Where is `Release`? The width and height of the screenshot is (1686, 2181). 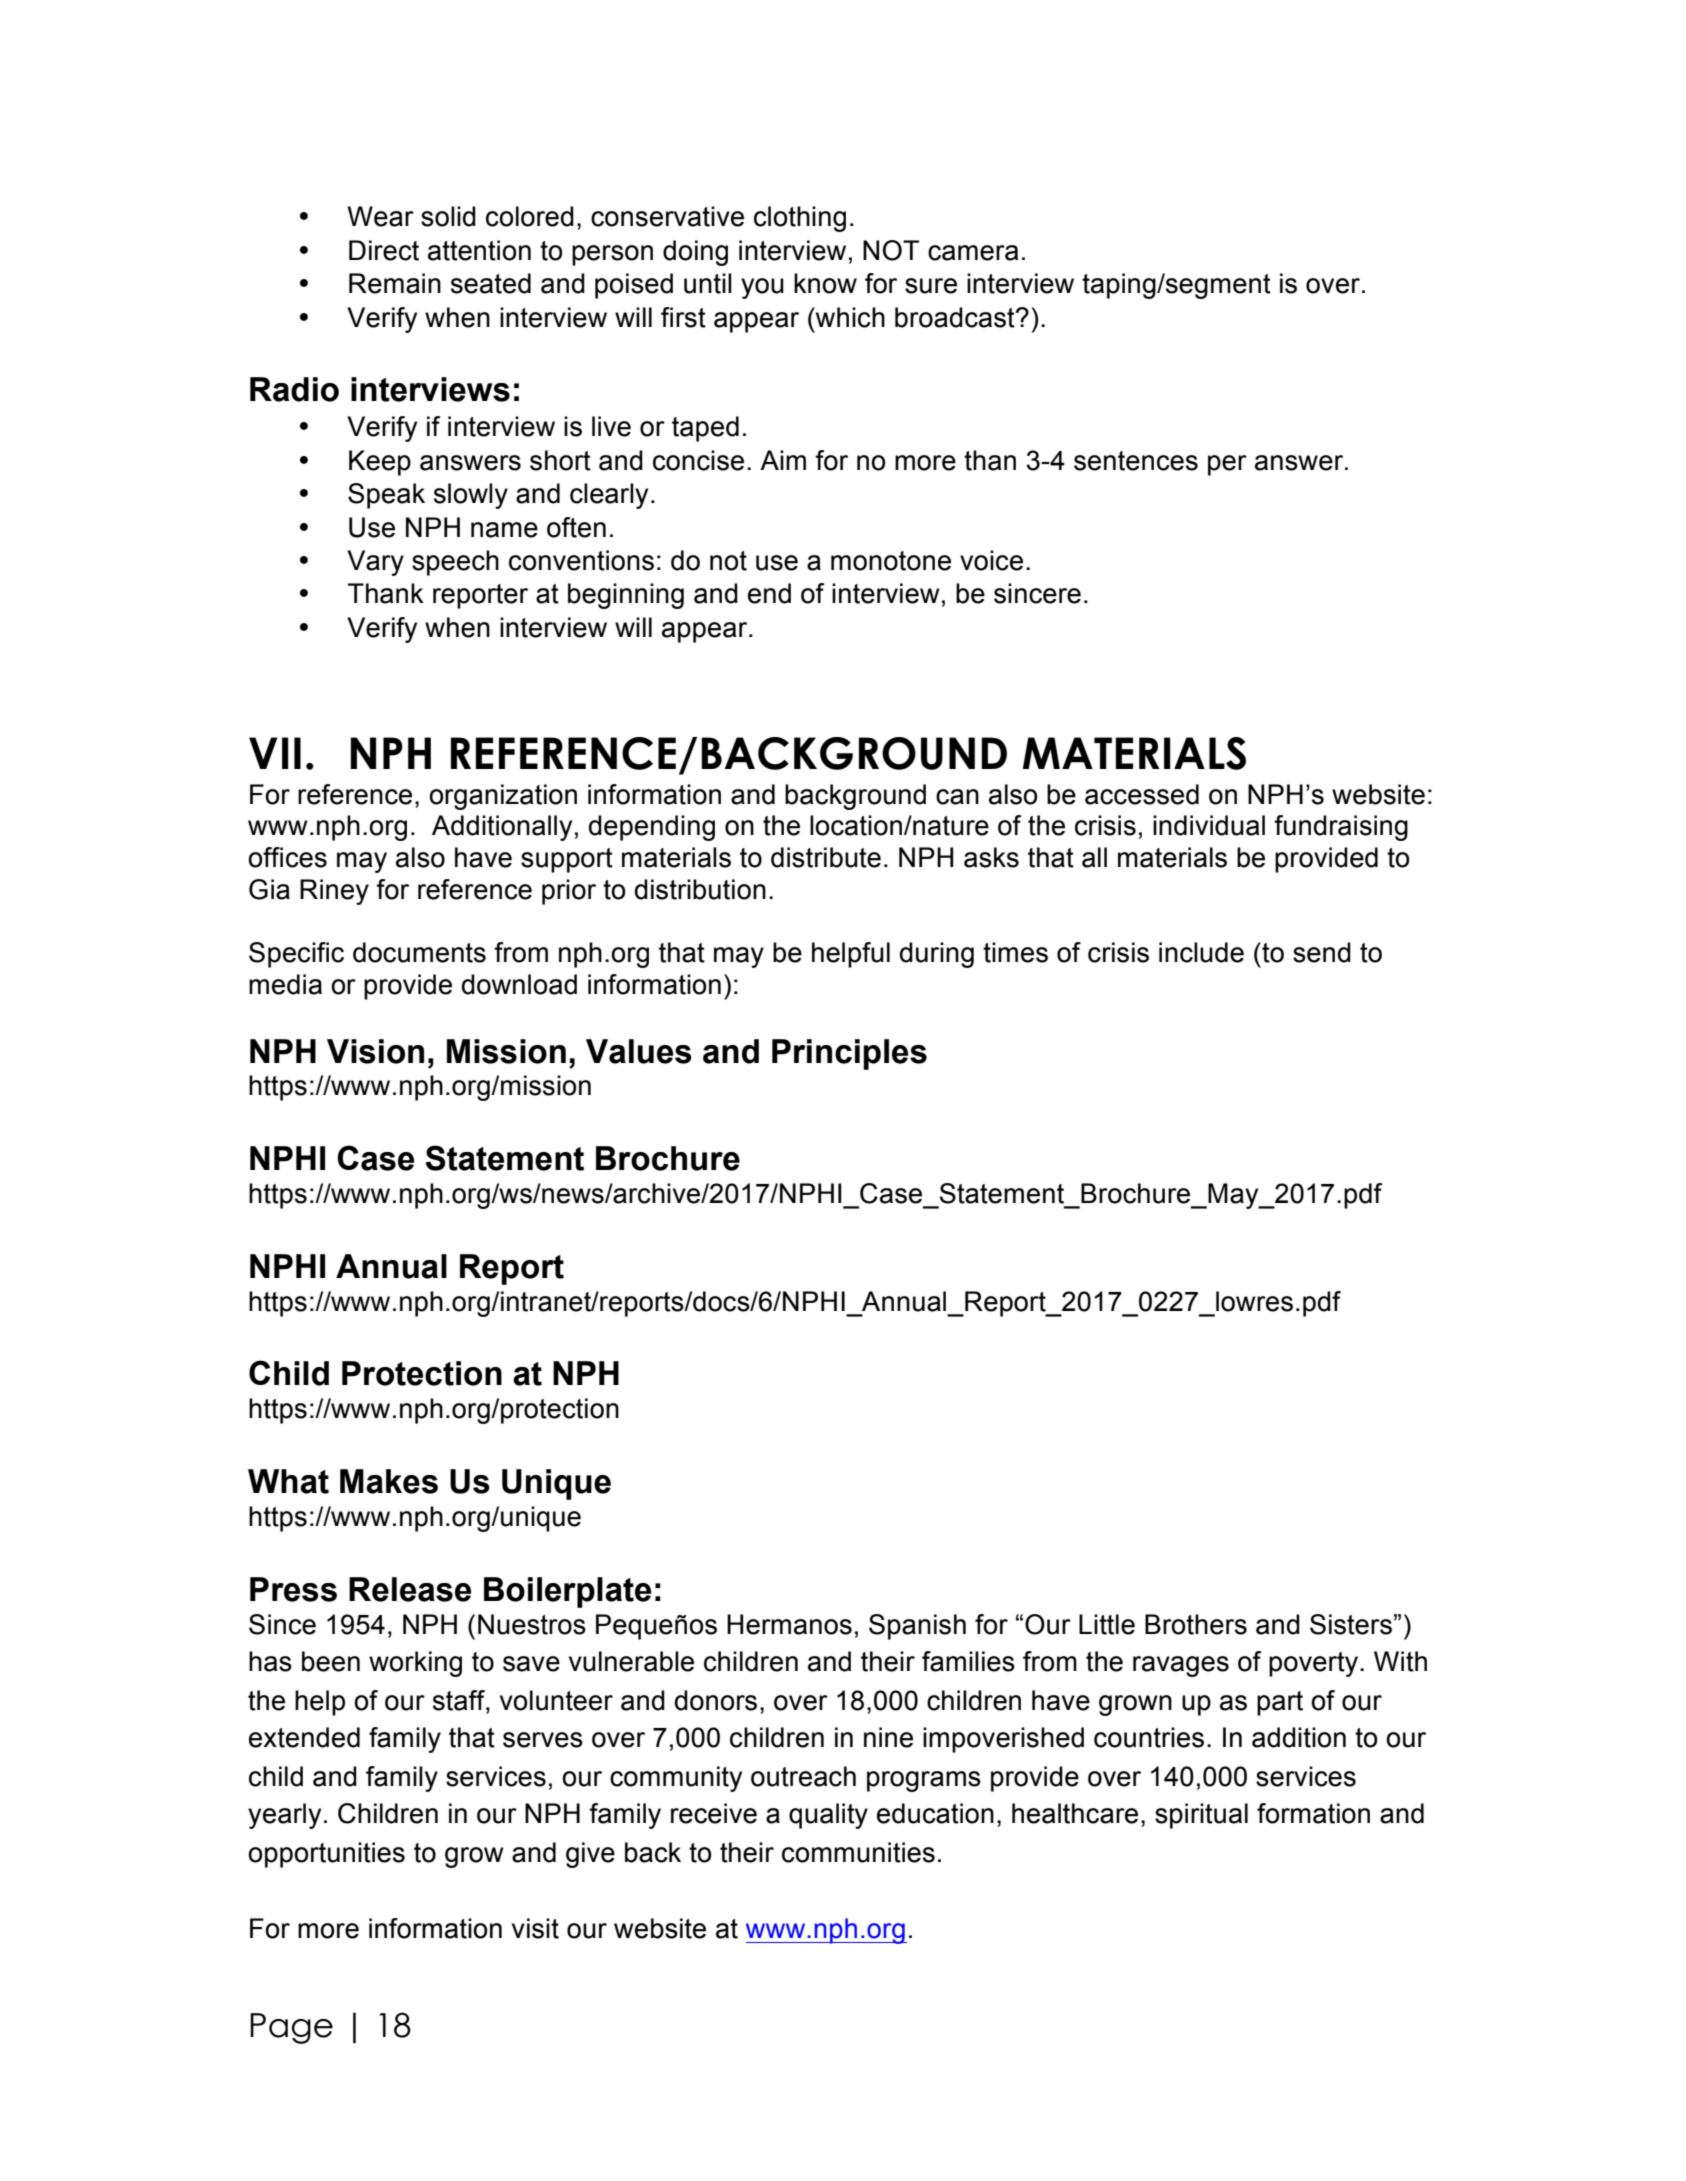 Release is located at coordinates (410, 1589).
